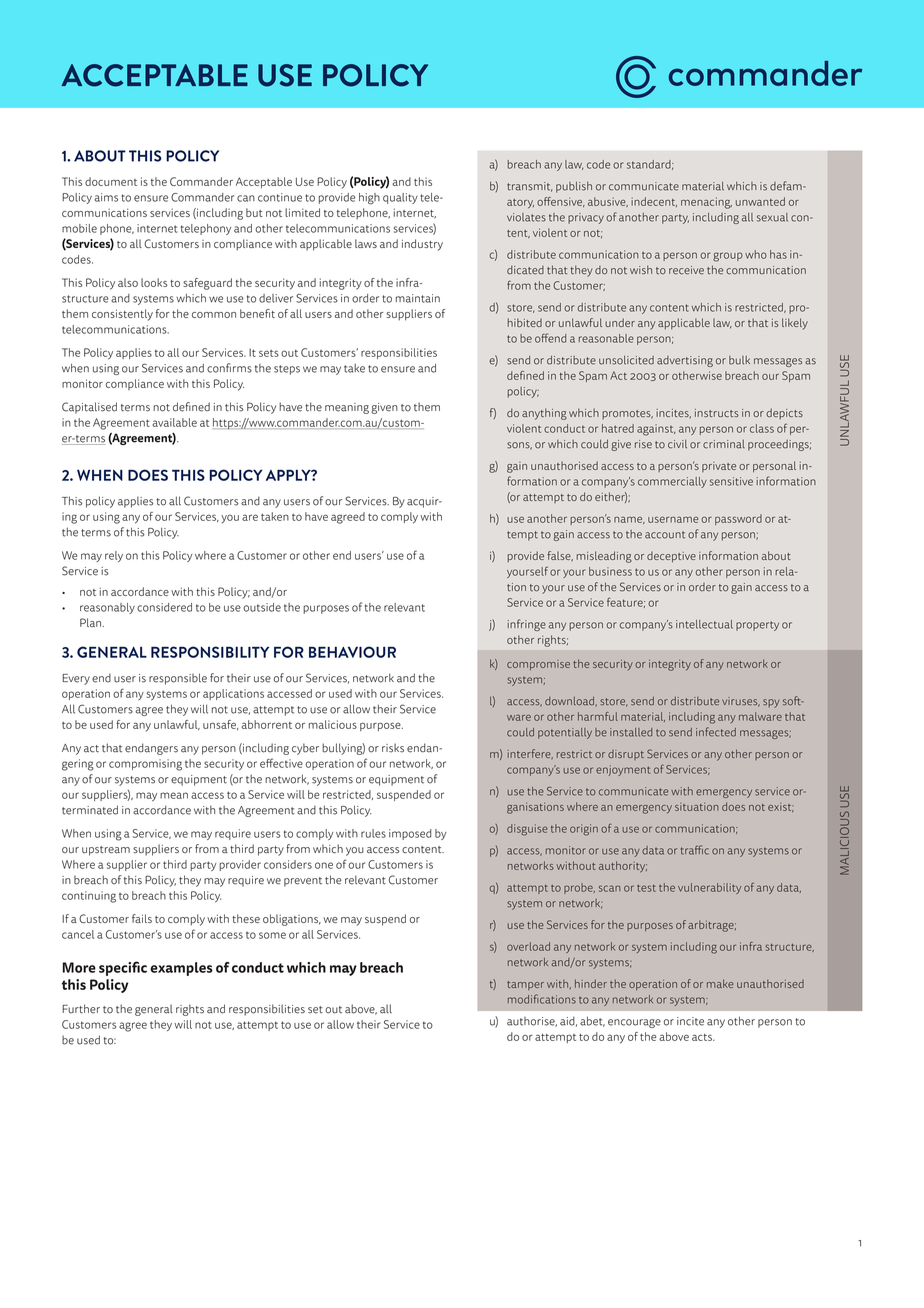 This screenshot has height=1308, width=924. What do you see at coordinates (106, 197) in the screenshot?
I see `aims` at bounding box center [106, 197].
